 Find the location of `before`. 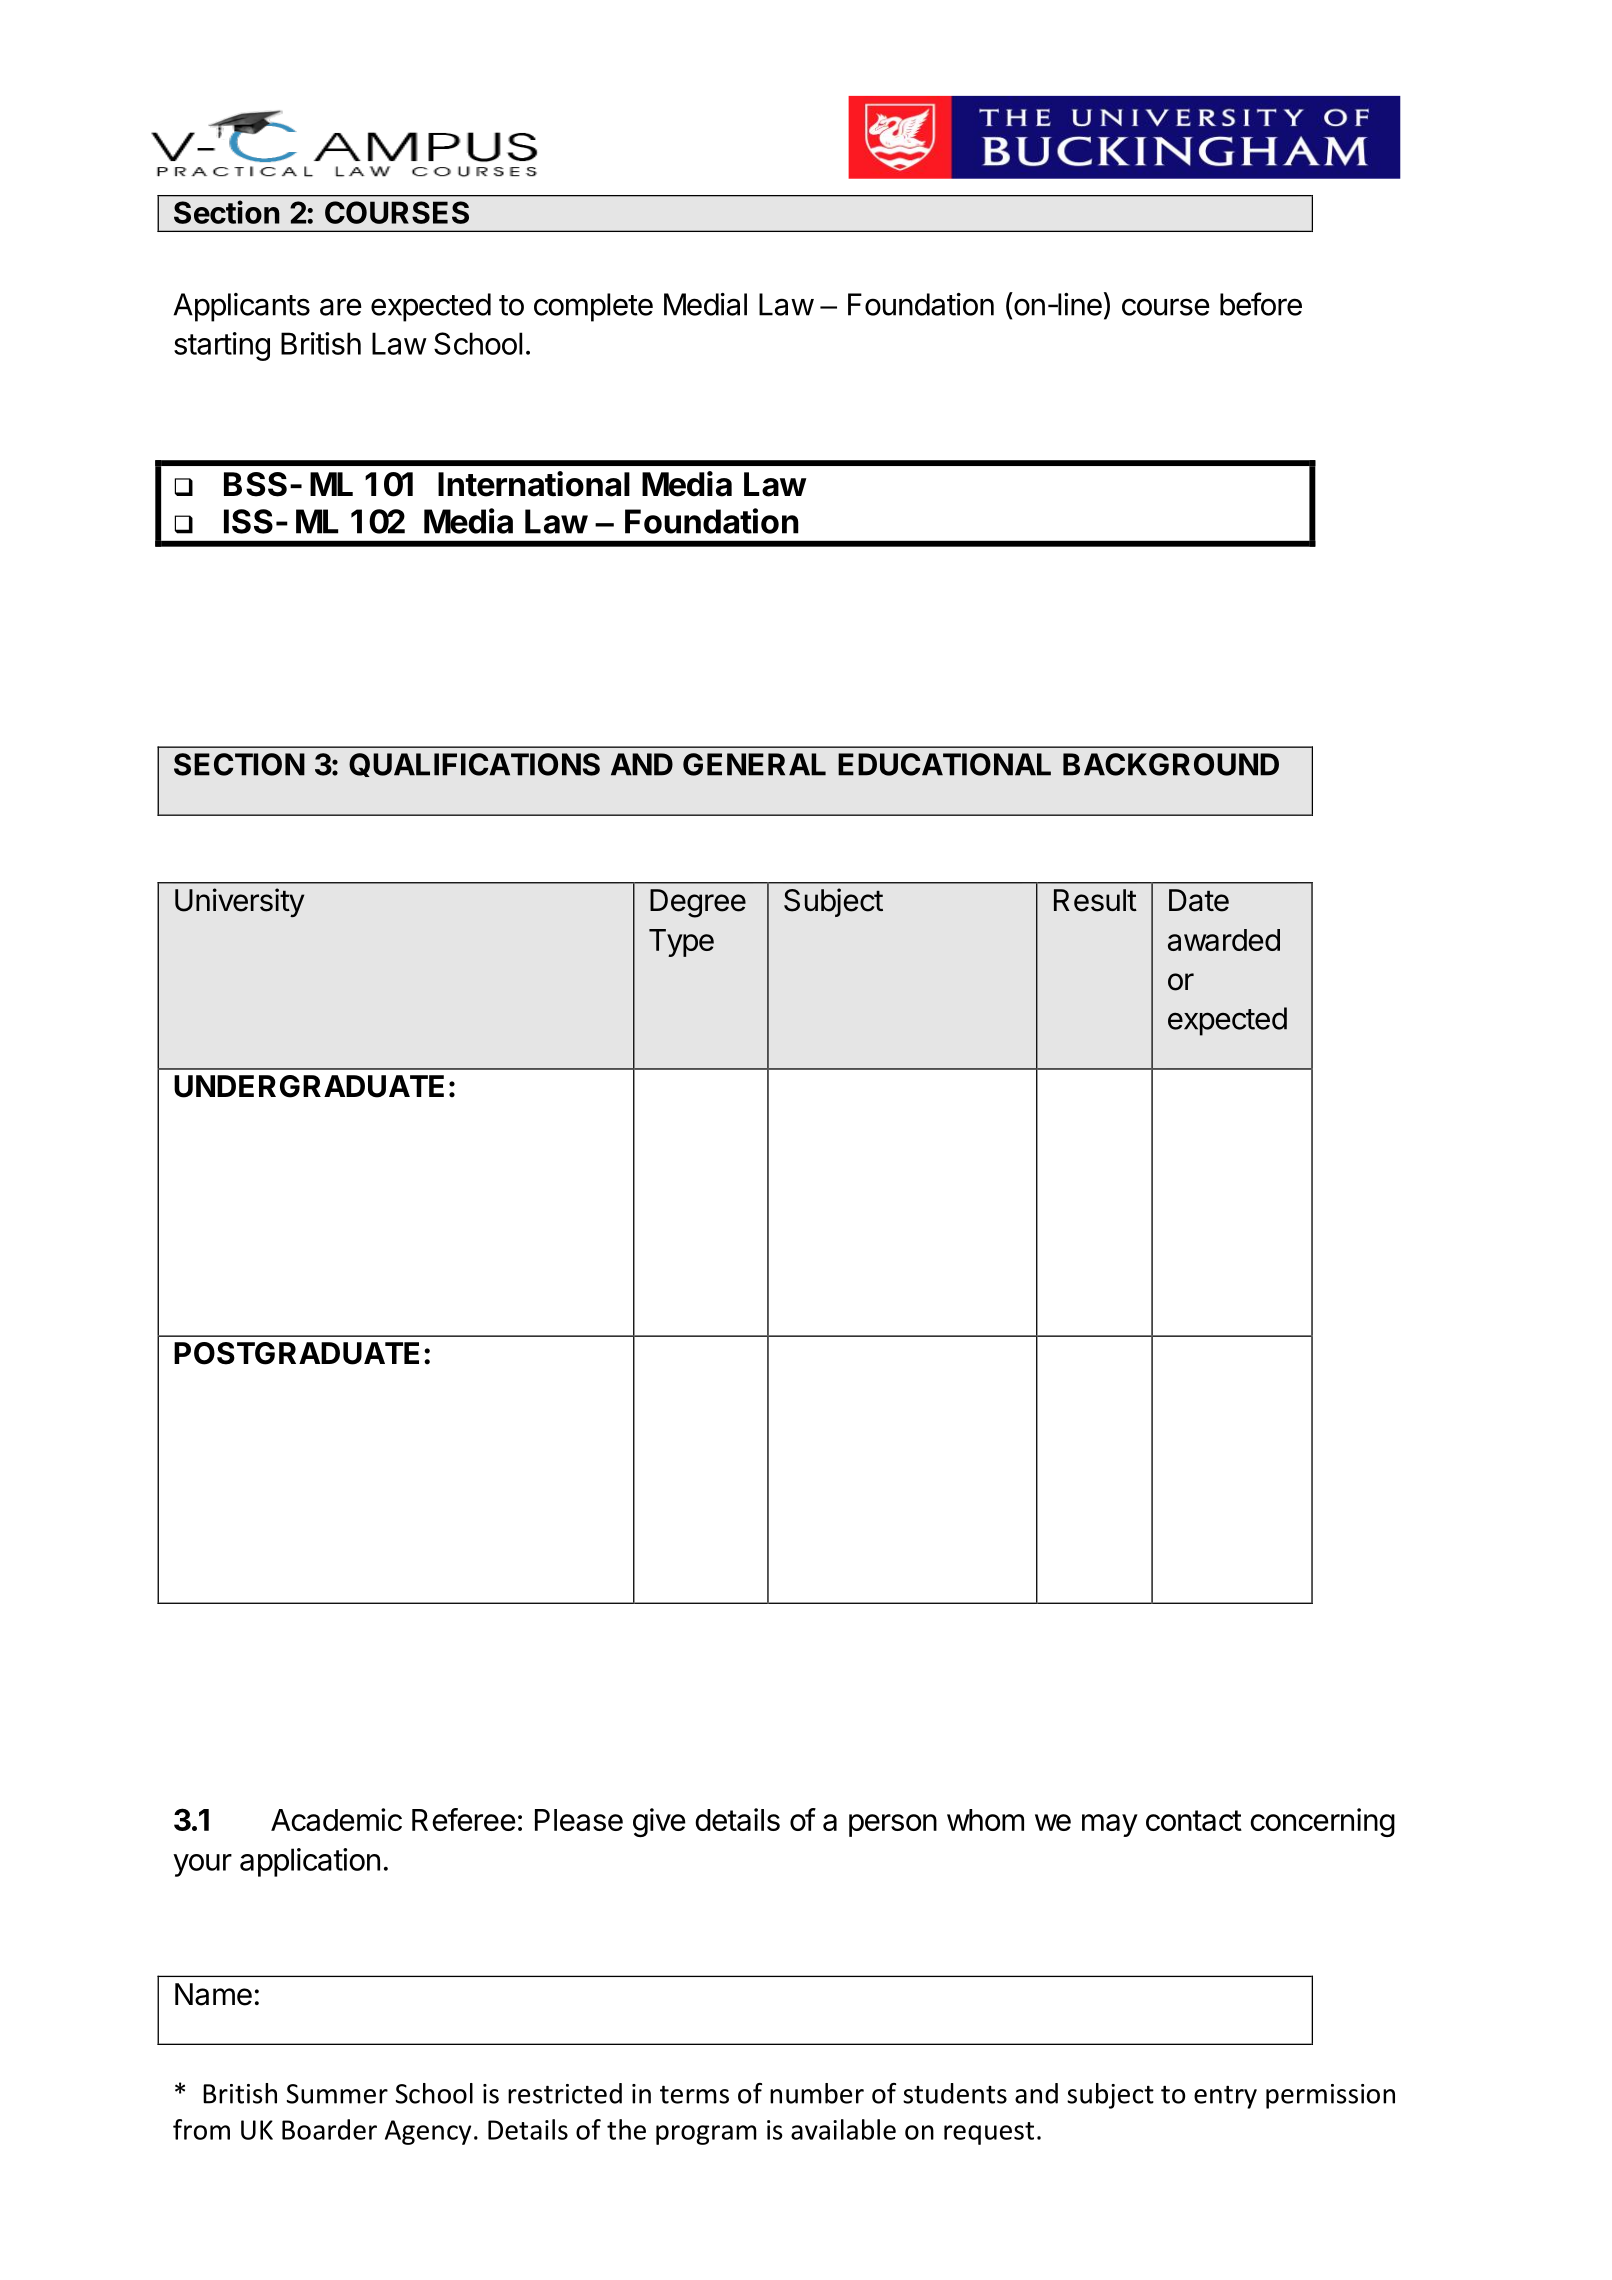

before is located at coordinates (1261, 304).
